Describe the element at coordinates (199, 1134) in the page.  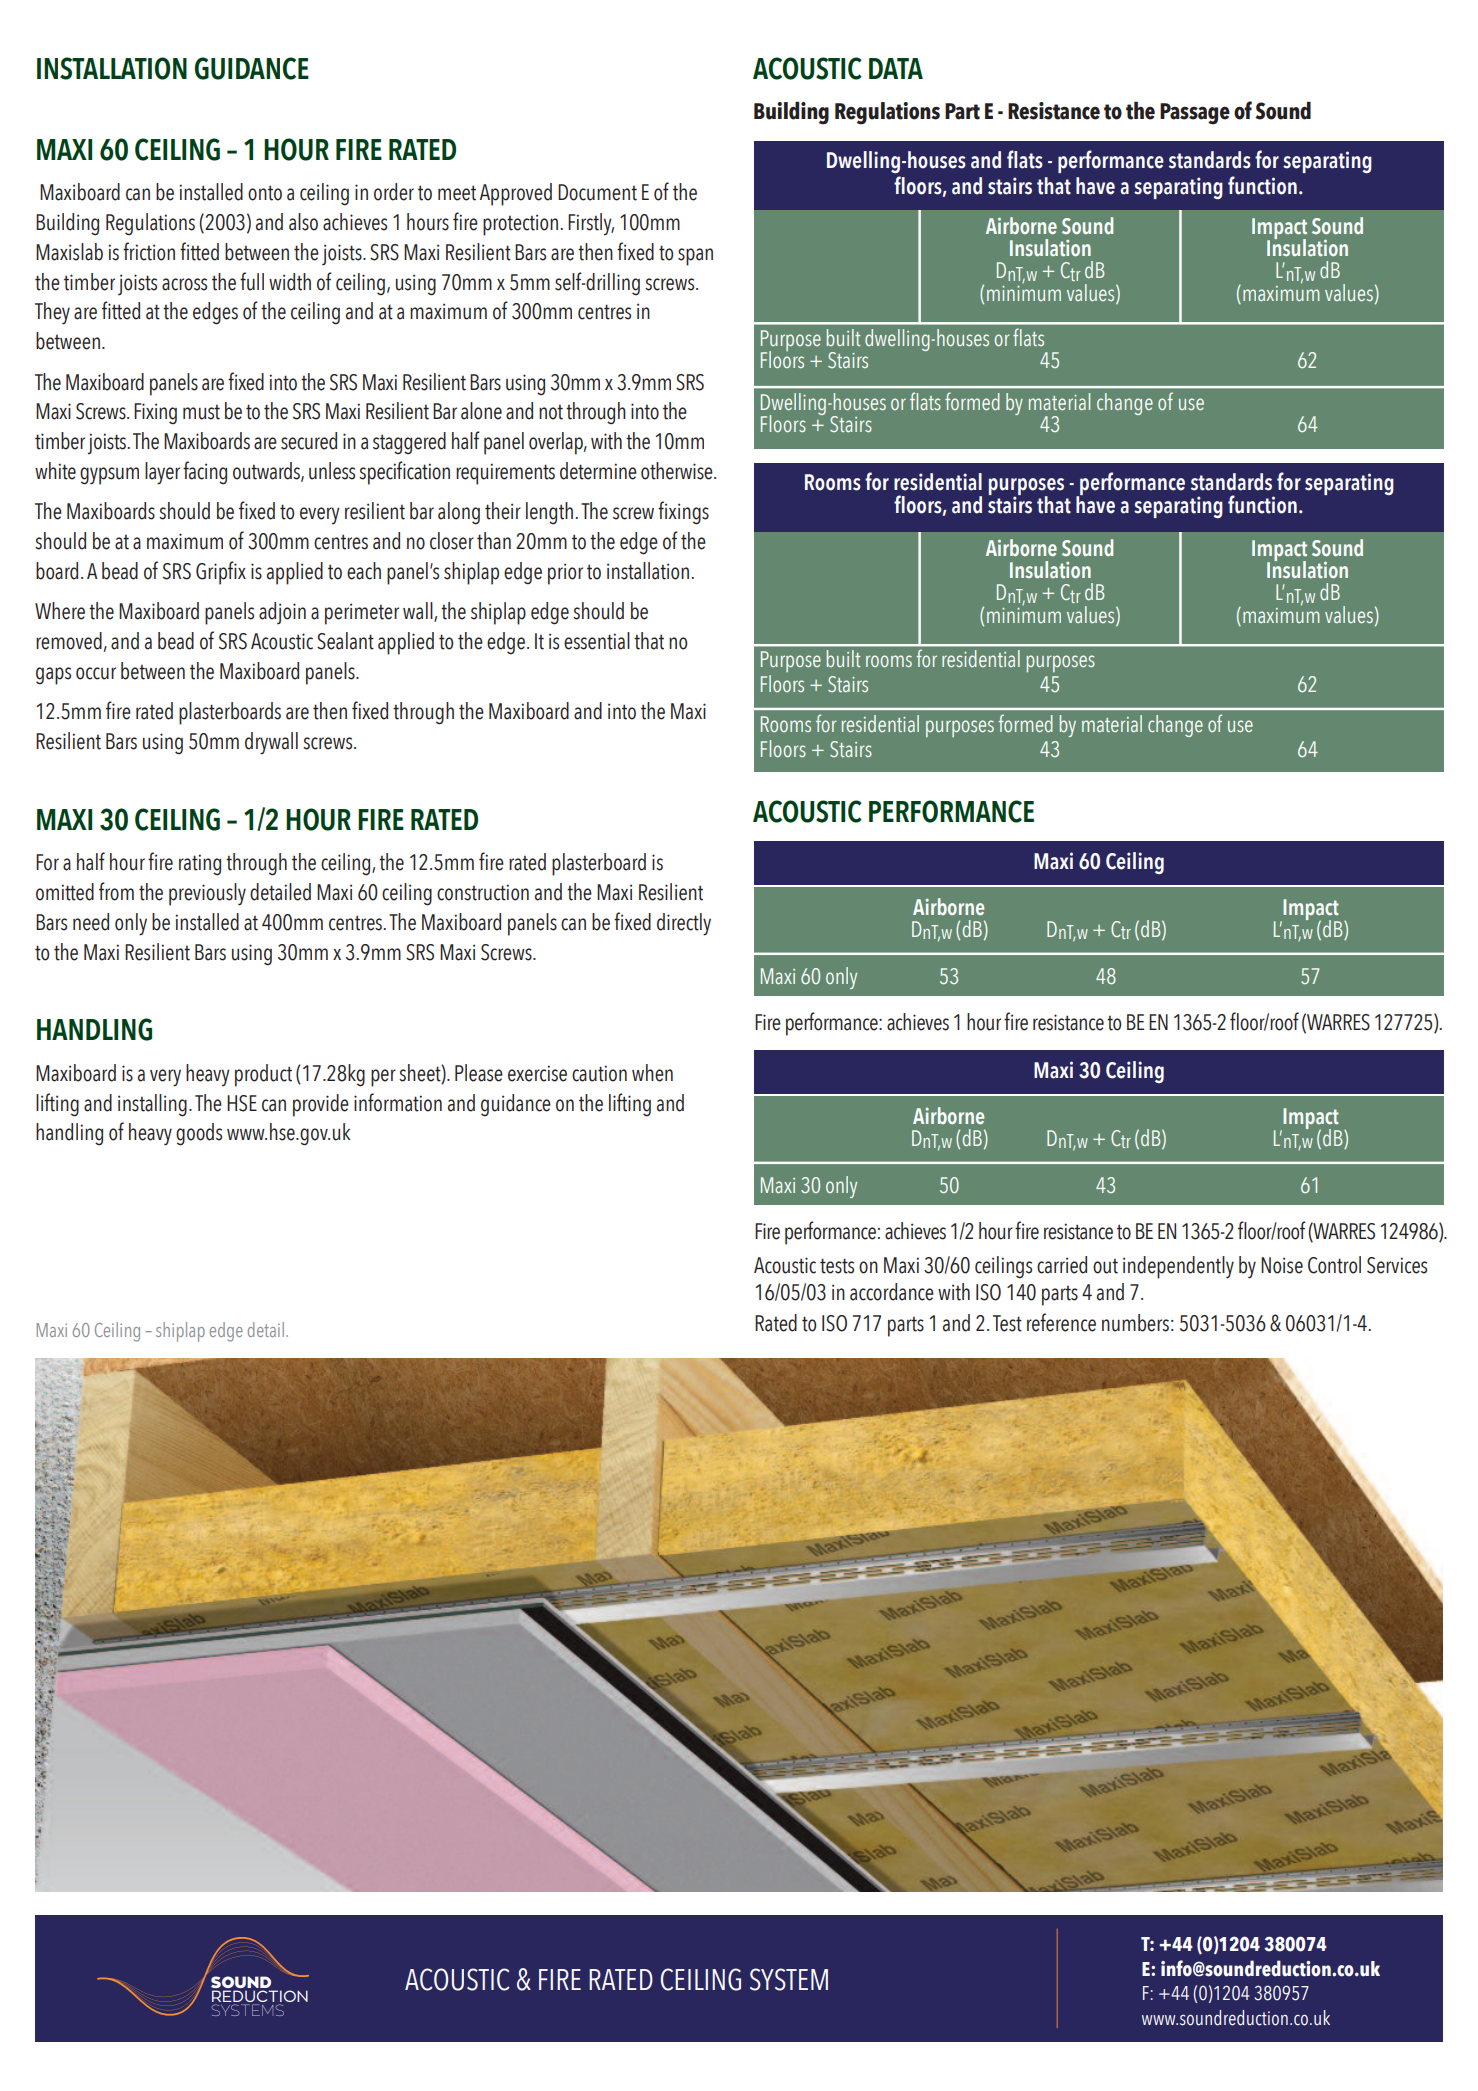
I see `goods` at that location.
